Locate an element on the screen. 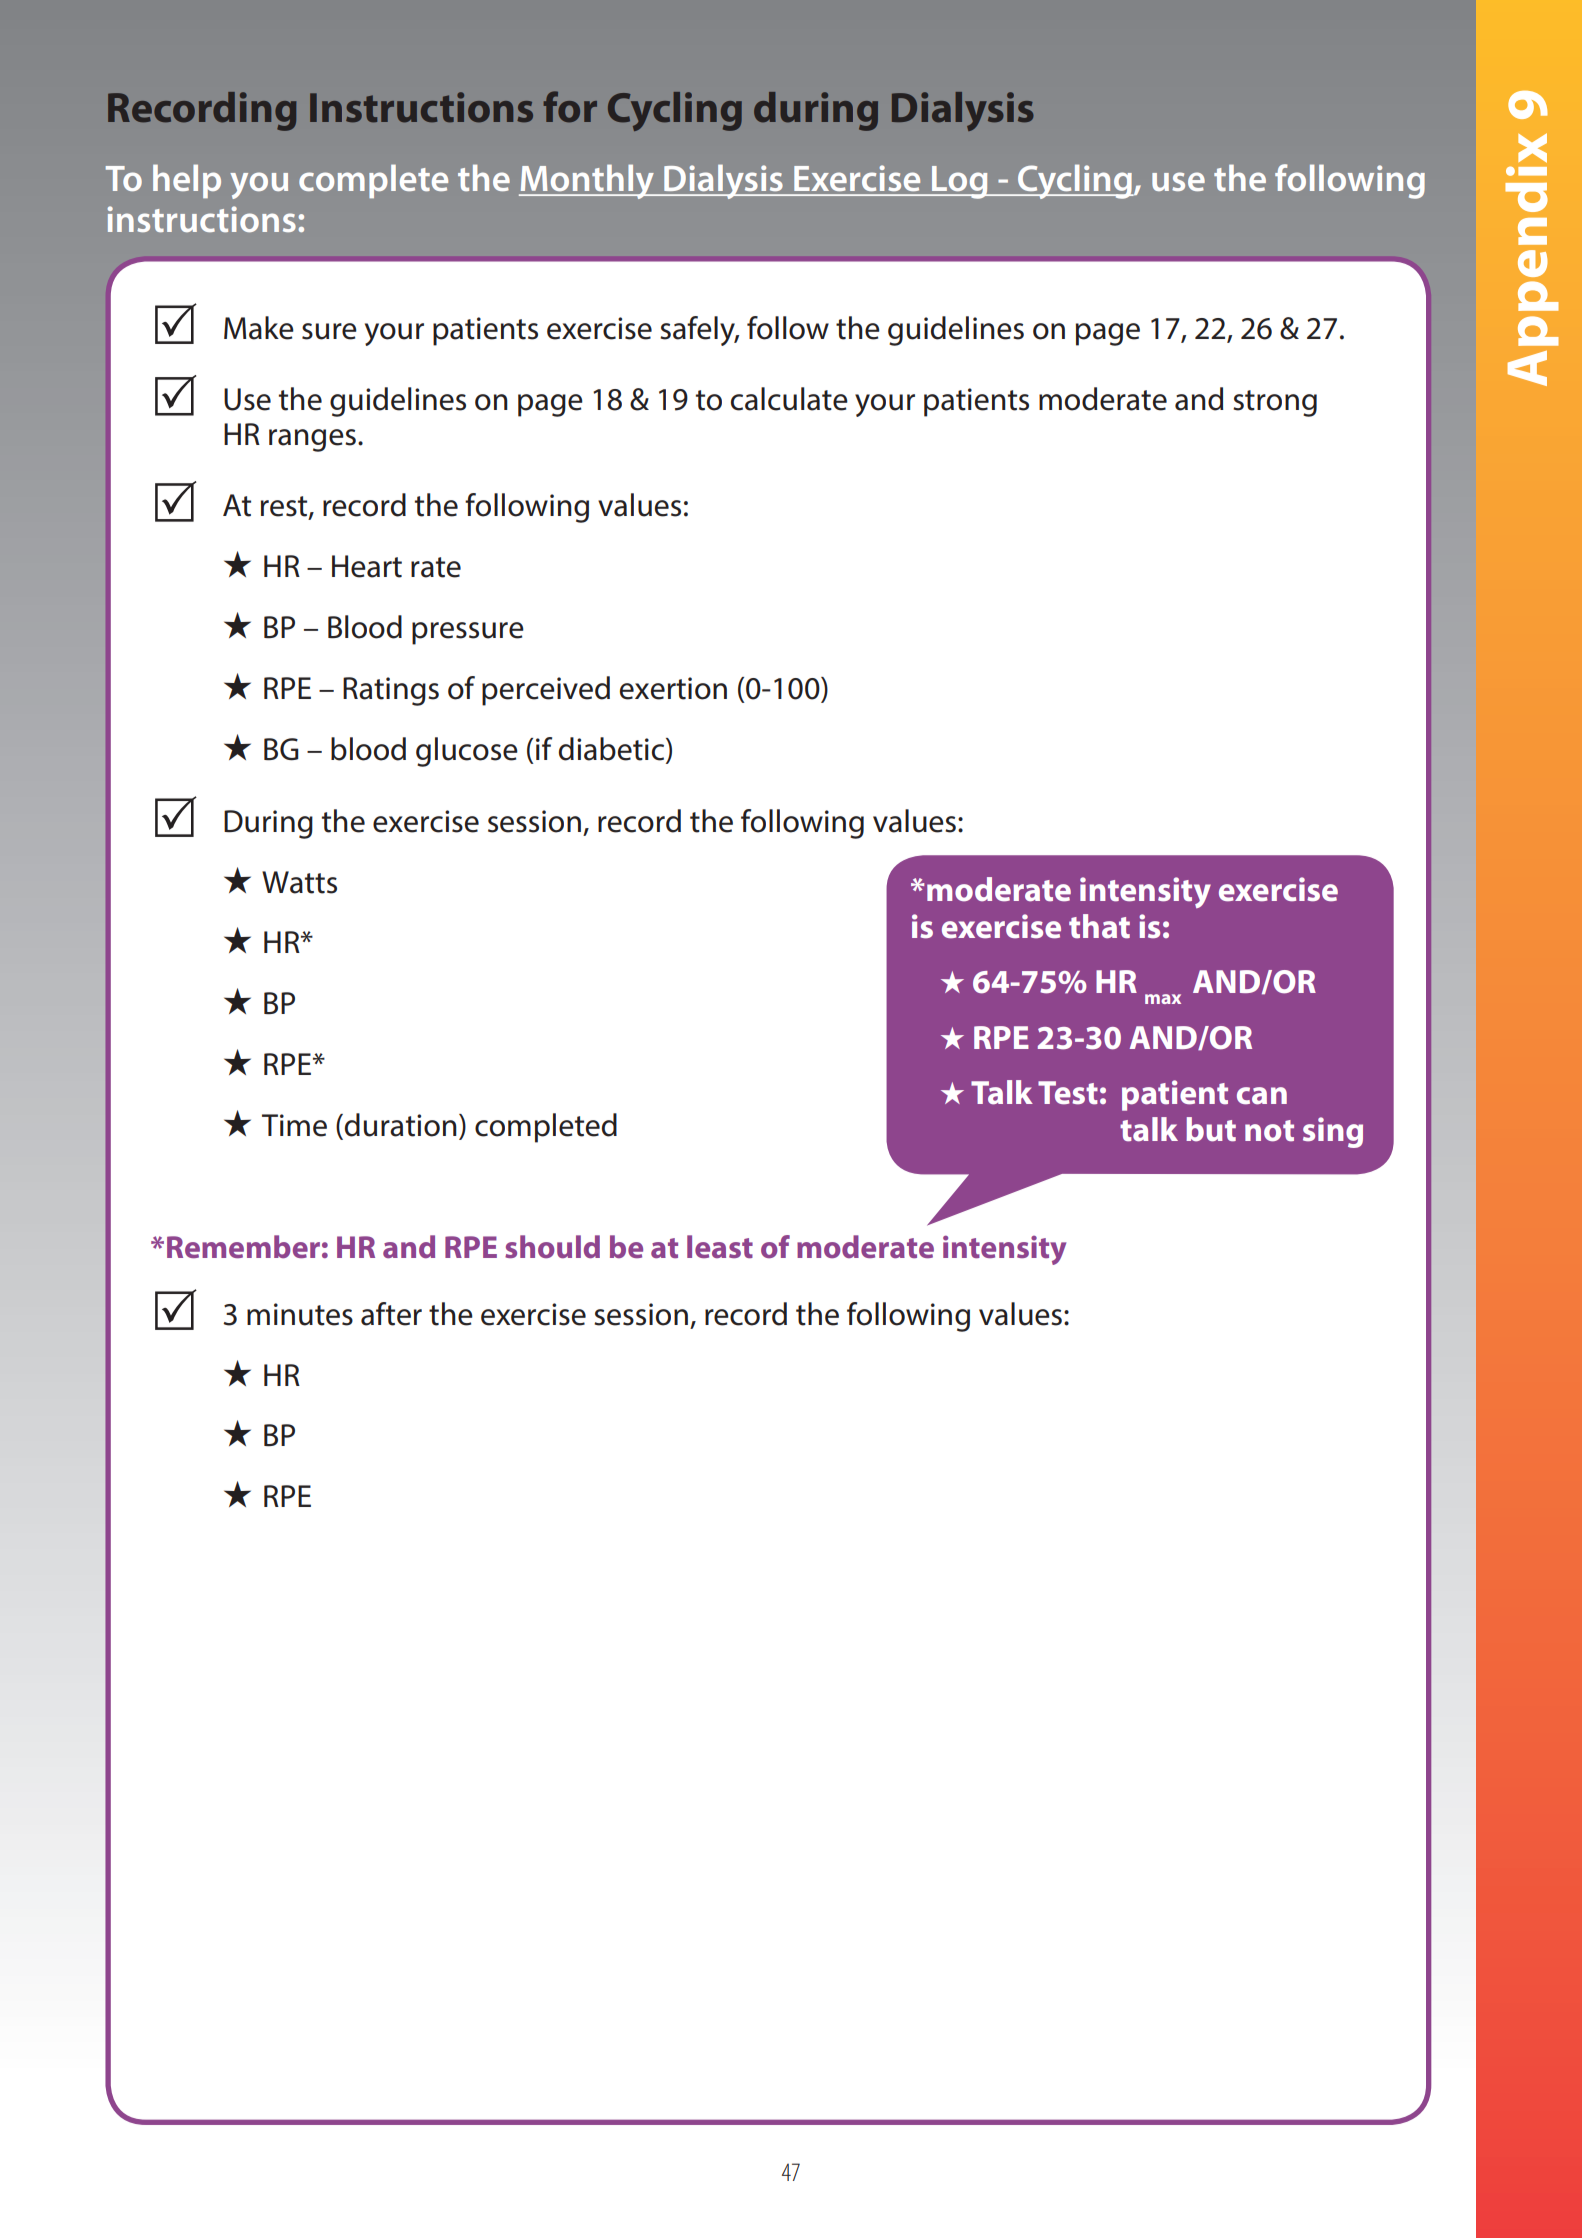  exertion is located at coordinates (673, 688).
